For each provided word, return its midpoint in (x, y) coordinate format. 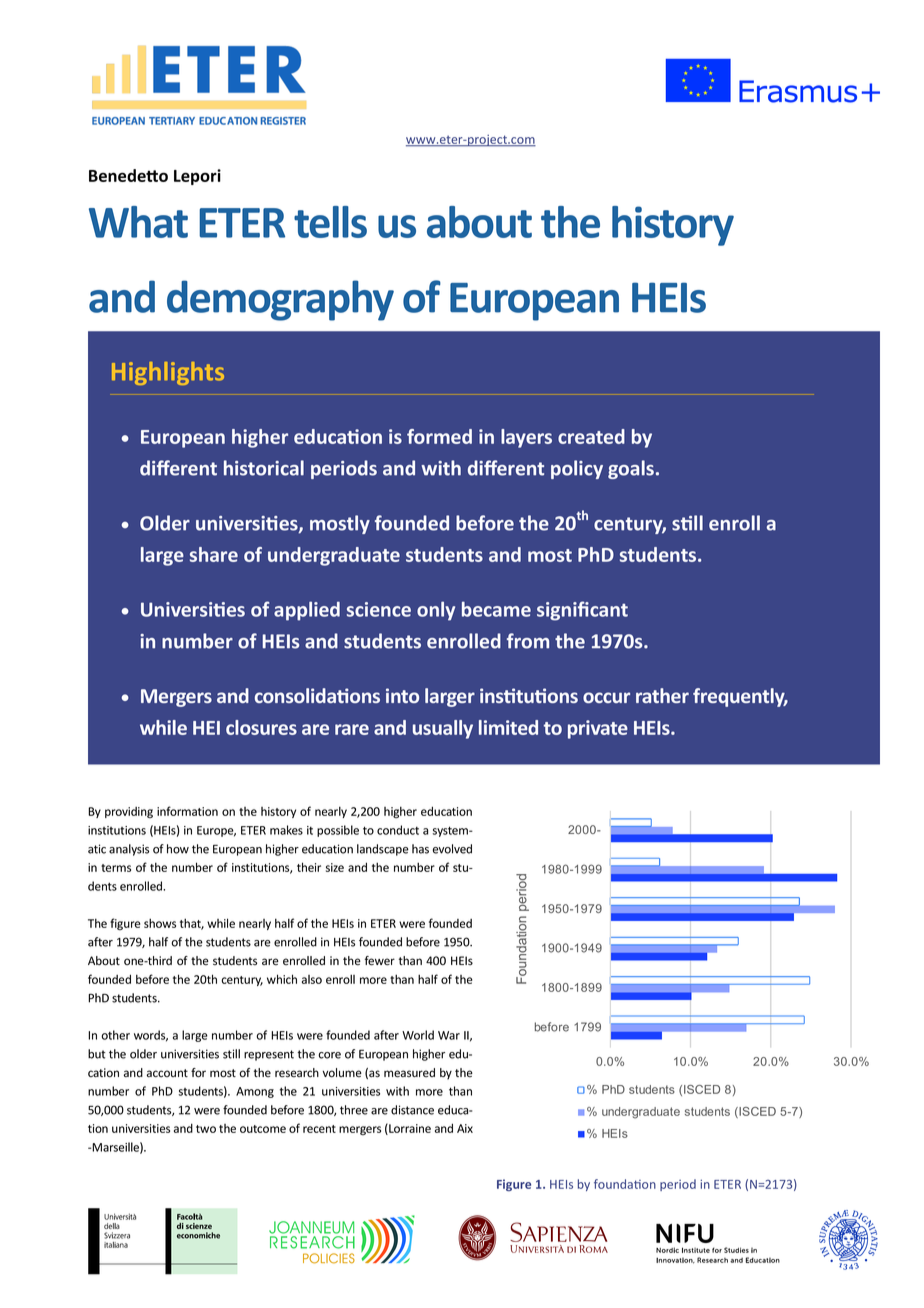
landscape (383, 850)
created (591, 436)
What (138, 222)
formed (439, 436)
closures (261, 727)
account (167, 1073)
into (402, 695)
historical (264, 468)
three (354, 1110)
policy (577, 469)
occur (606, 697)
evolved (452, 849)
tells (330, 222)
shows (160, 923)
